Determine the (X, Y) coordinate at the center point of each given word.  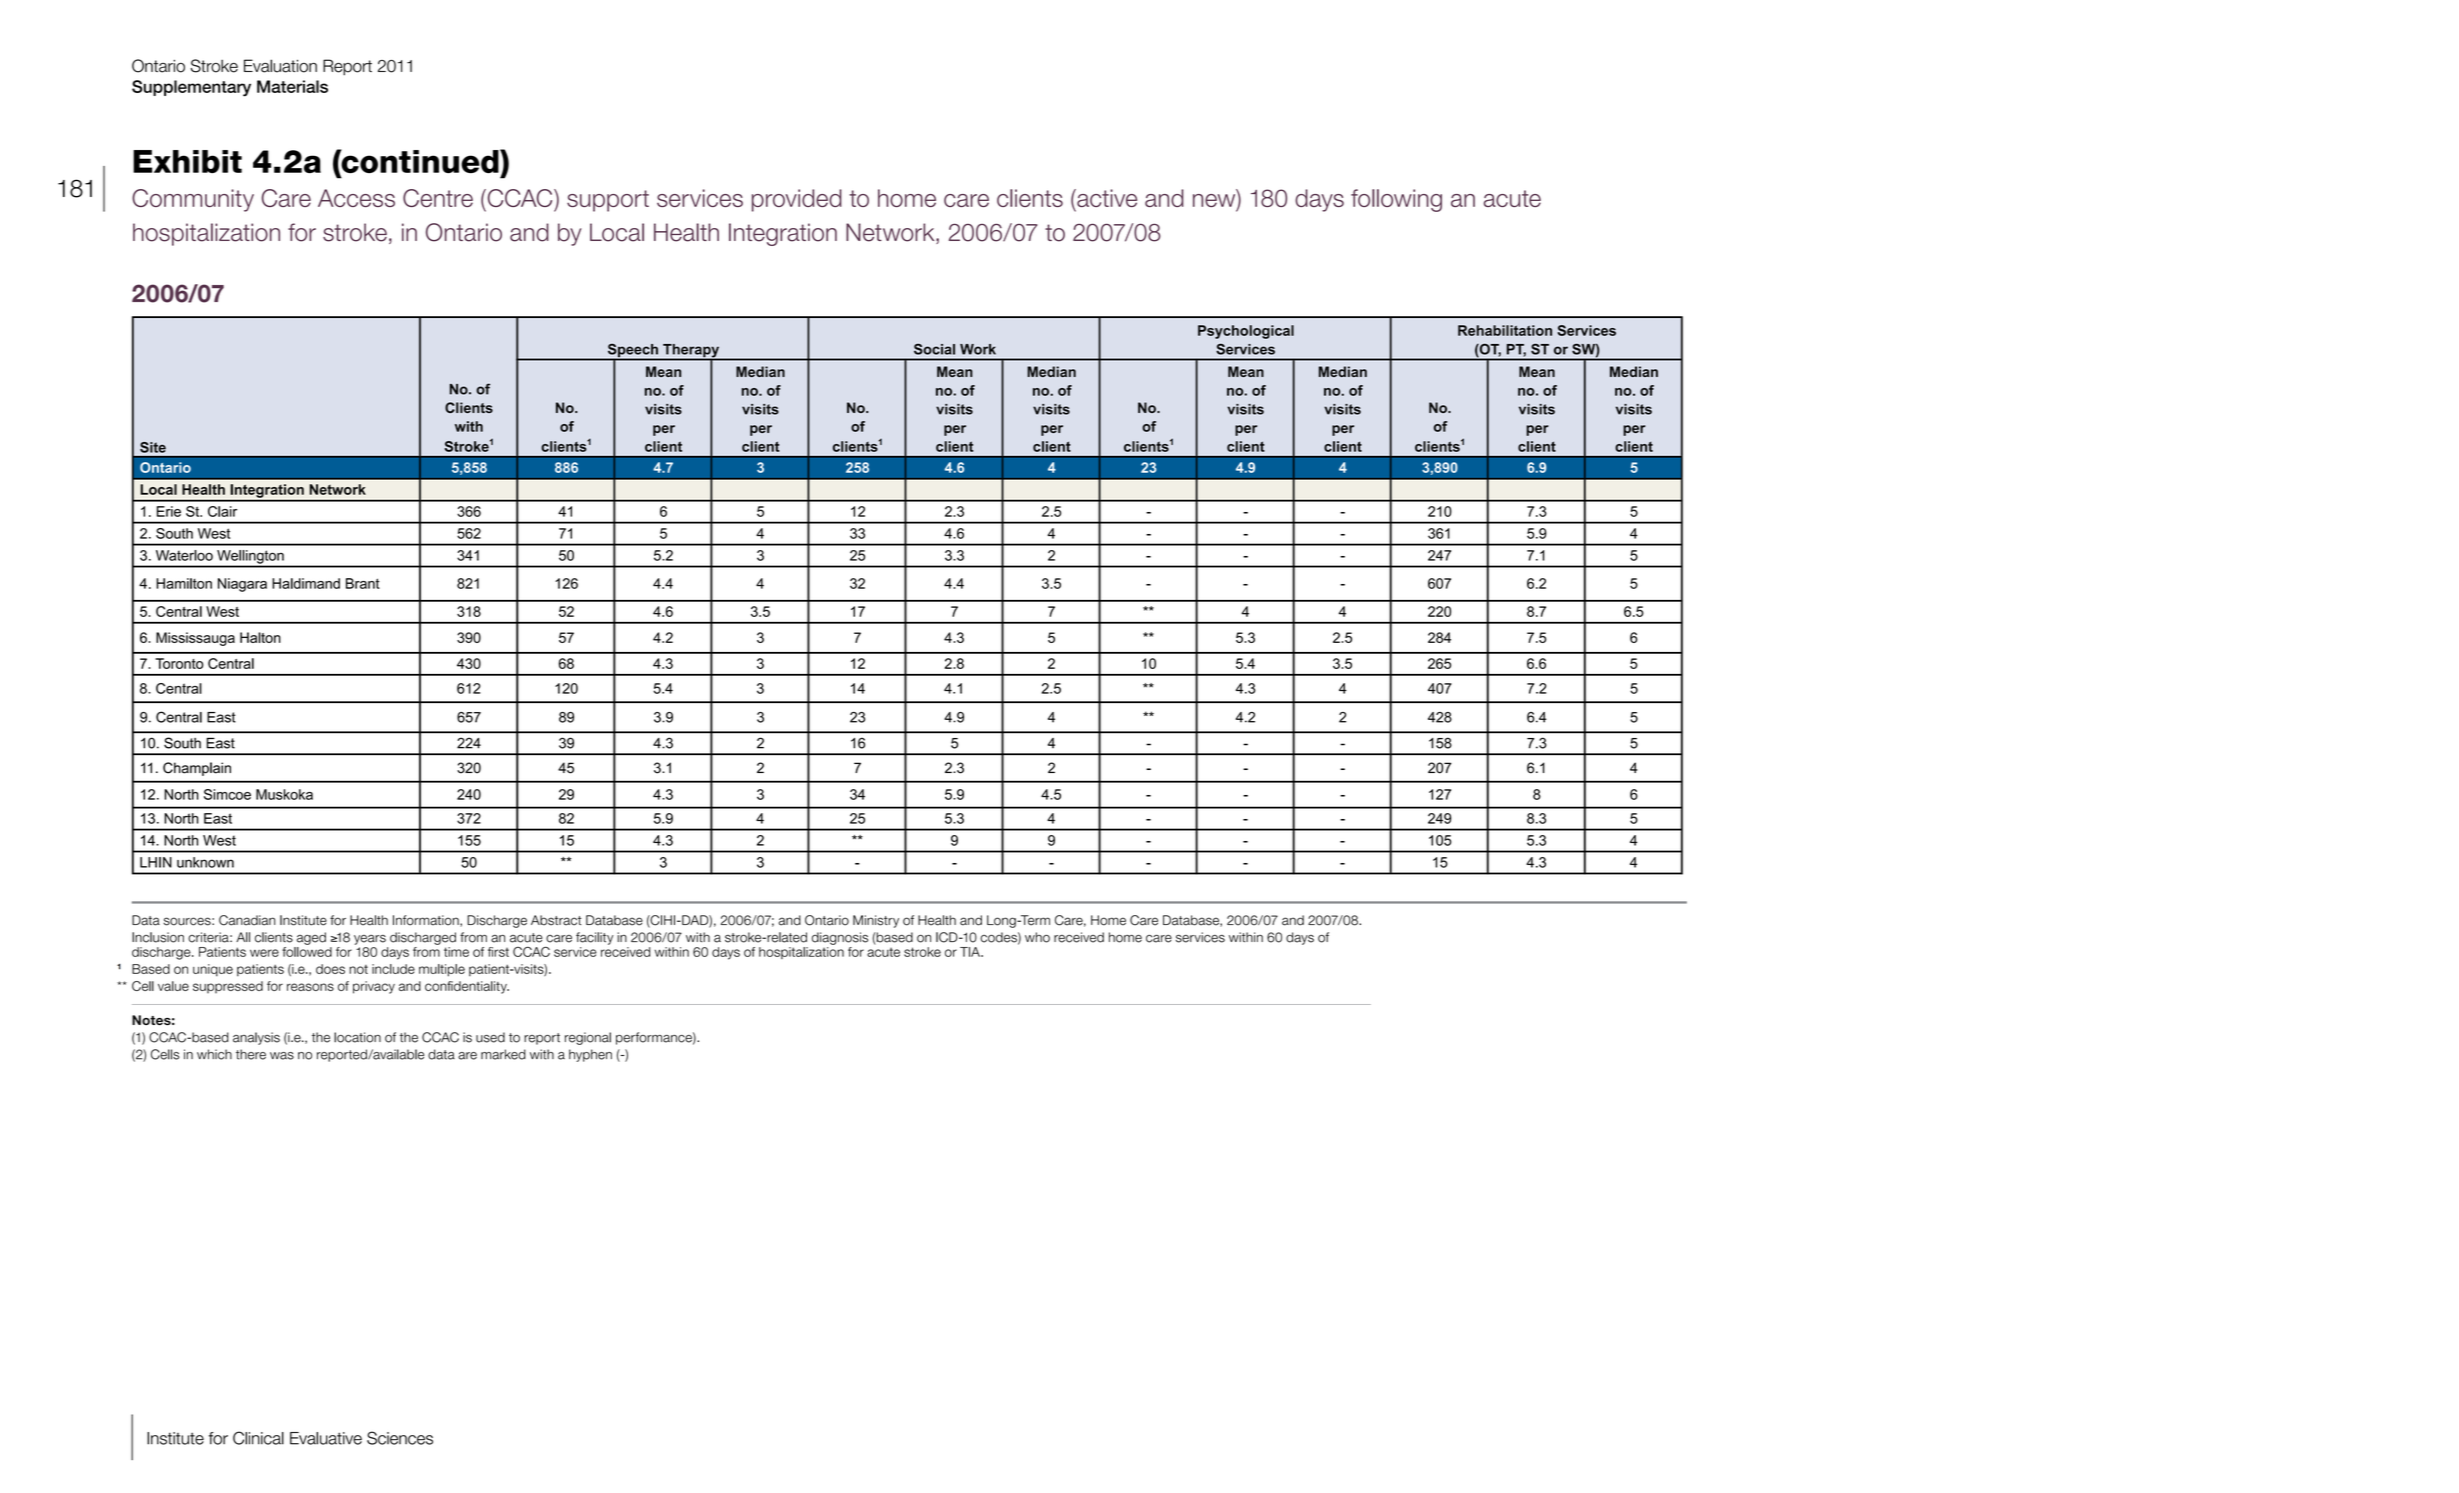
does (330, 969)
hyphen (590, 1055)
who (1037, 937)
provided (797, 200)
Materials (292, 86)
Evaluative (326, 1438)
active (1106, 198)
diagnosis (840, 938)
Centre (438, 198)
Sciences (400, 1438)
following (1396, 200)
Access (356, 198)
